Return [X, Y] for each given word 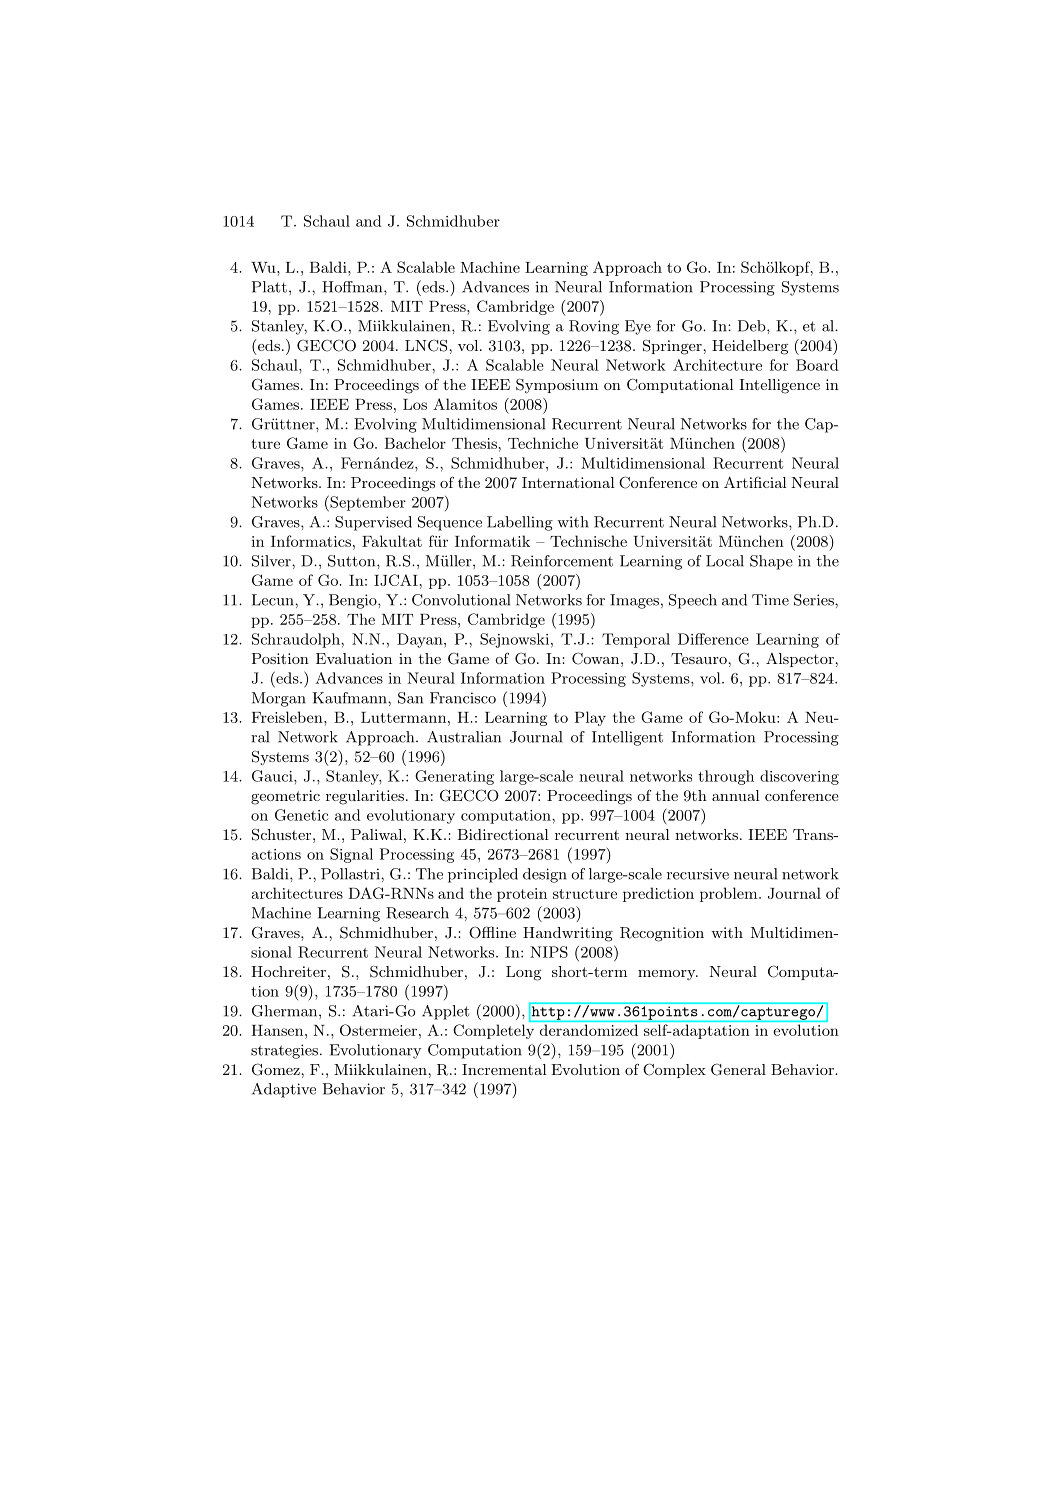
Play [590, 718]
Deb [753, 326]
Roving [594, 327]
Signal [351, 855]
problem [730, 894]
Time [770, 600]
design [545, 875]
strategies [284, 1051]
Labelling [520, 523]
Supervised [373, 523]
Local [725, 561]
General [738, 1069]
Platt [269, 287]
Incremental [504, 1069]
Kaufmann [351, 698]
